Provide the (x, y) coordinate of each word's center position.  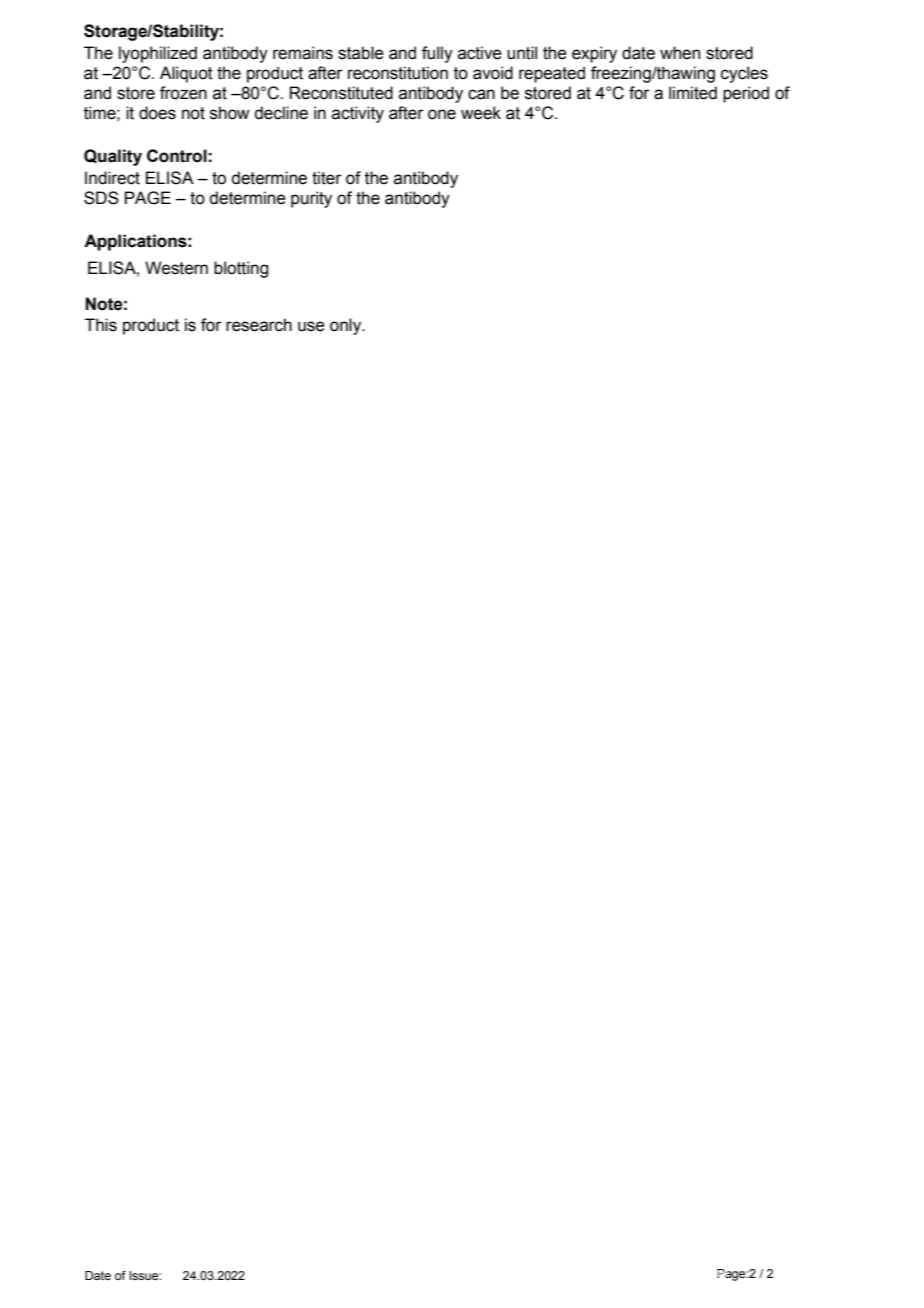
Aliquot (186, 74)
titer (327, 178)
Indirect (112, 178)
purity (311, 199)
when (680, 53)
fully (437, 54)
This (101, 325)
